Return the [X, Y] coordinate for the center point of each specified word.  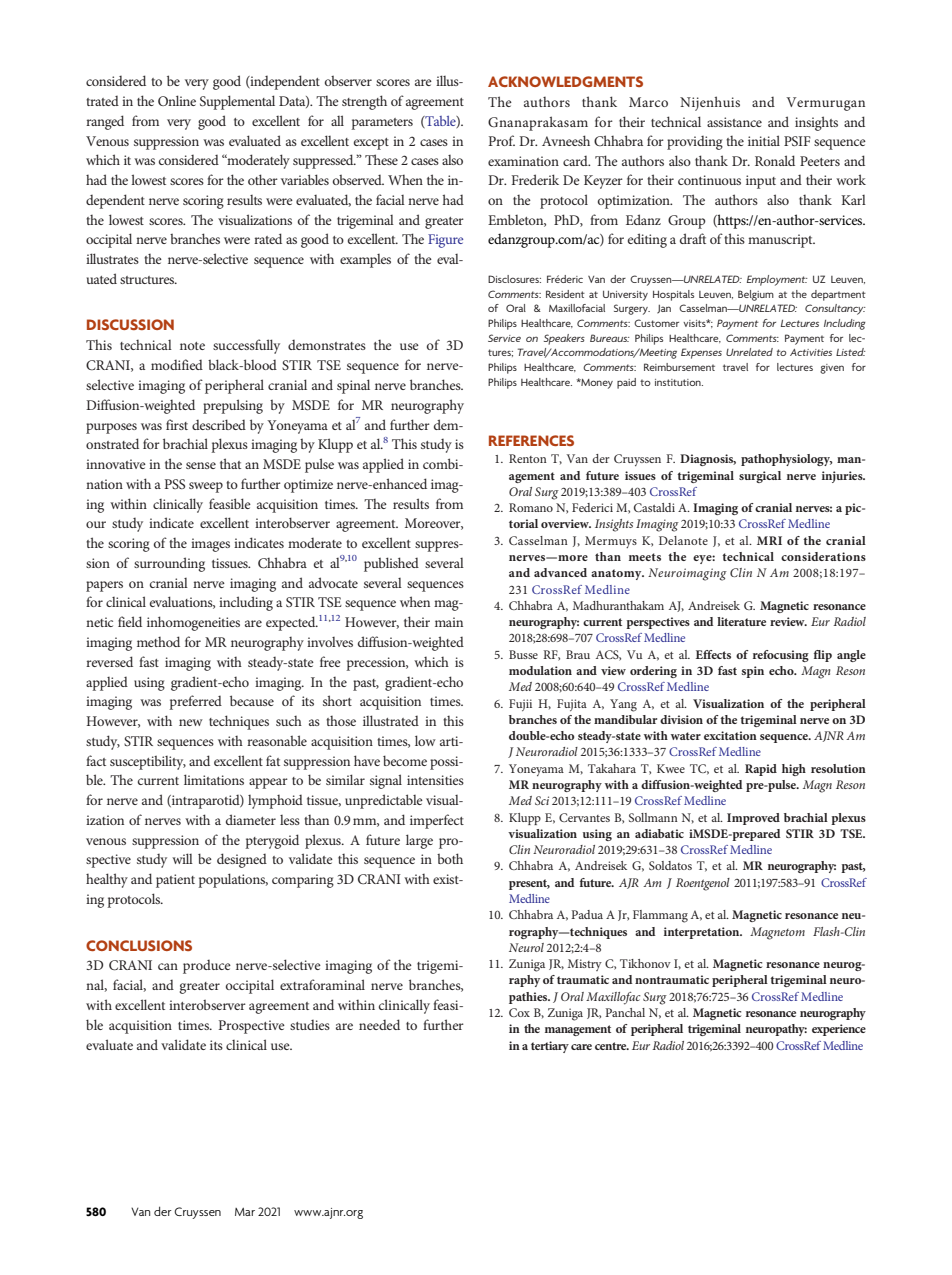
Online [177, 100]
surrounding [169, 564]
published [391, 564]
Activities [811, 352]
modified [177, 364]
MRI [769, 540]
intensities [435, 780]
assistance [734, 122]
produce [207, 967]
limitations [214, 779]
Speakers [564, 339]
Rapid [761, 770]
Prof [502, 140]
